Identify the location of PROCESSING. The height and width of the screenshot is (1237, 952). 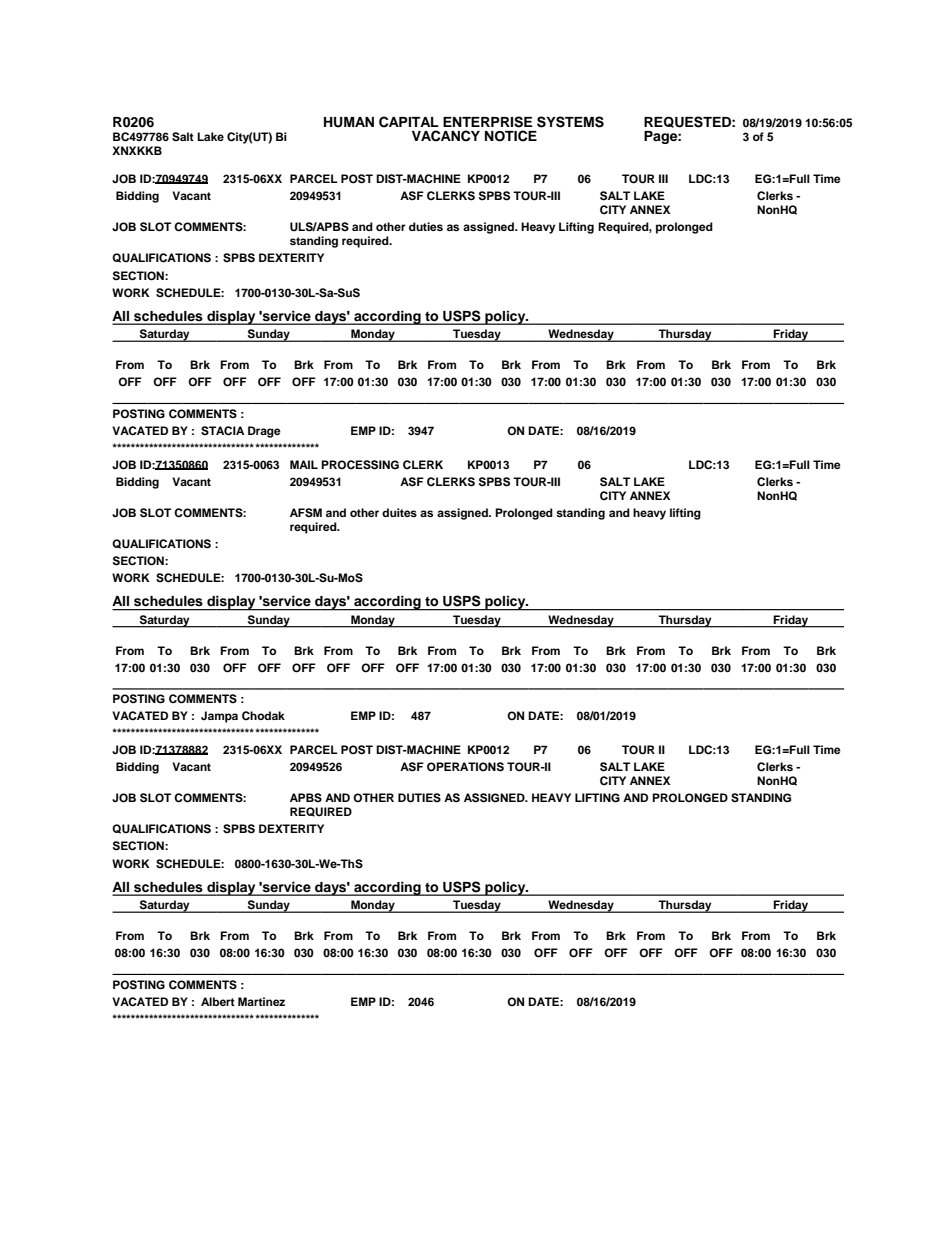
(360, 465).
